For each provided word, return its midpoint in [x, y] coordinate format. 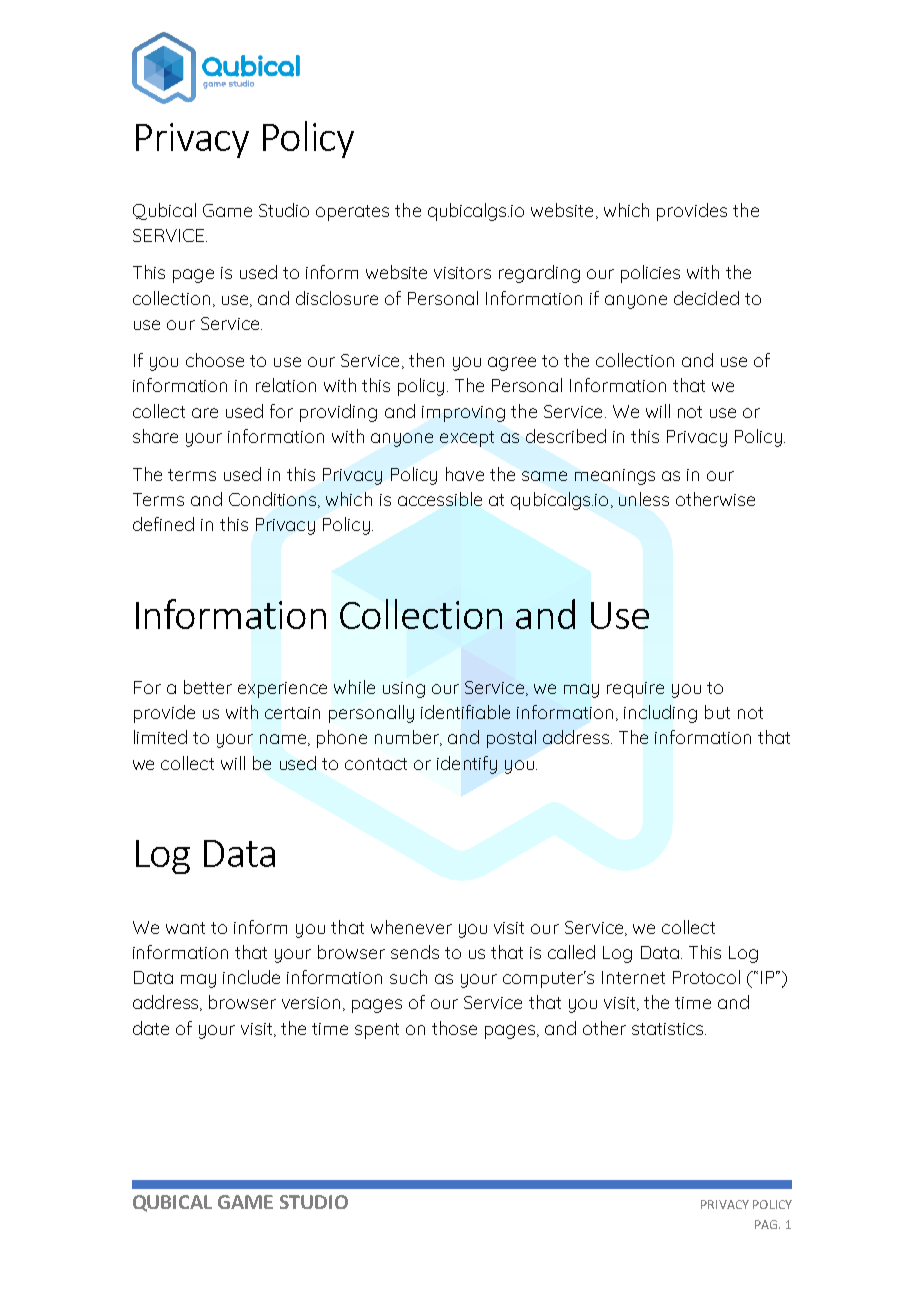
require [635, 690]
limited [160, 737]
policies [650, 274]
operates [352, 213]
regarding [539, 274]
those [454, 1028]
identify [467, 765]
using [404, 690]
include [251, 977]
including [660, 714]
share [155, 436]
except [467, 439]
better [208, 687]
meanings [615, 477]
